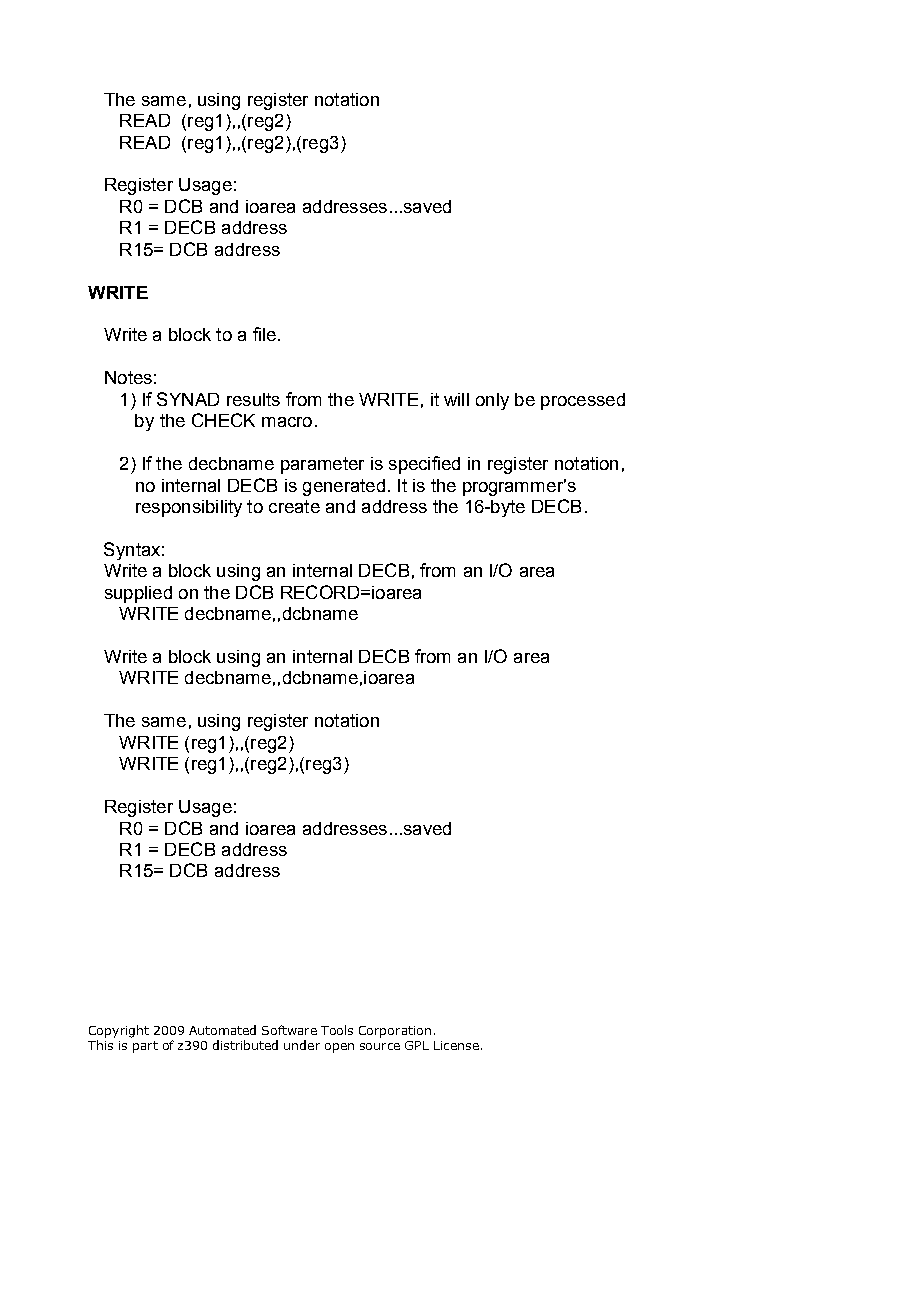  Describe the element at coordinates (145, 1047) in the document. I see `part` at that location.
